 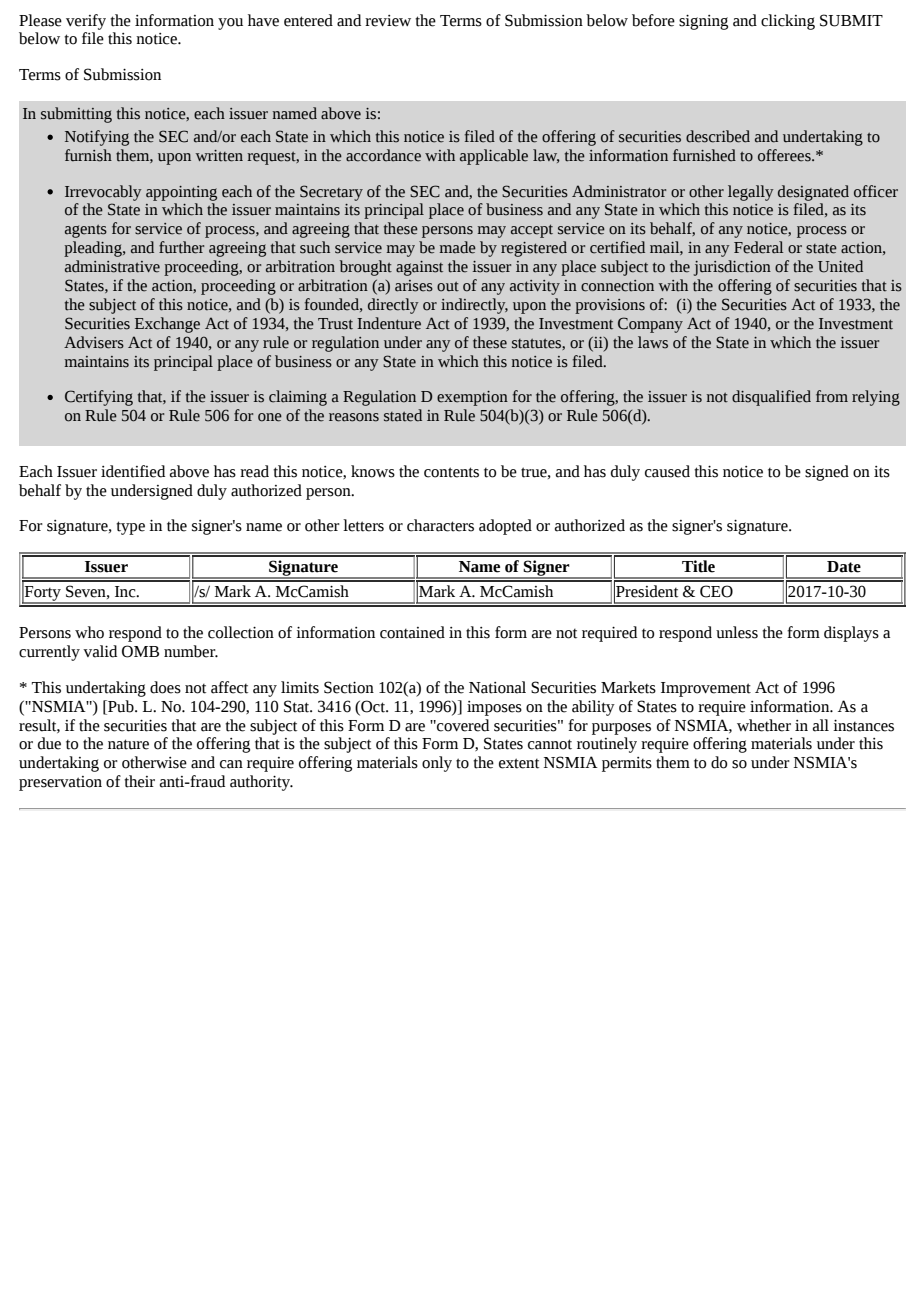 I want to click on verify, so click(x=86, y=22).
